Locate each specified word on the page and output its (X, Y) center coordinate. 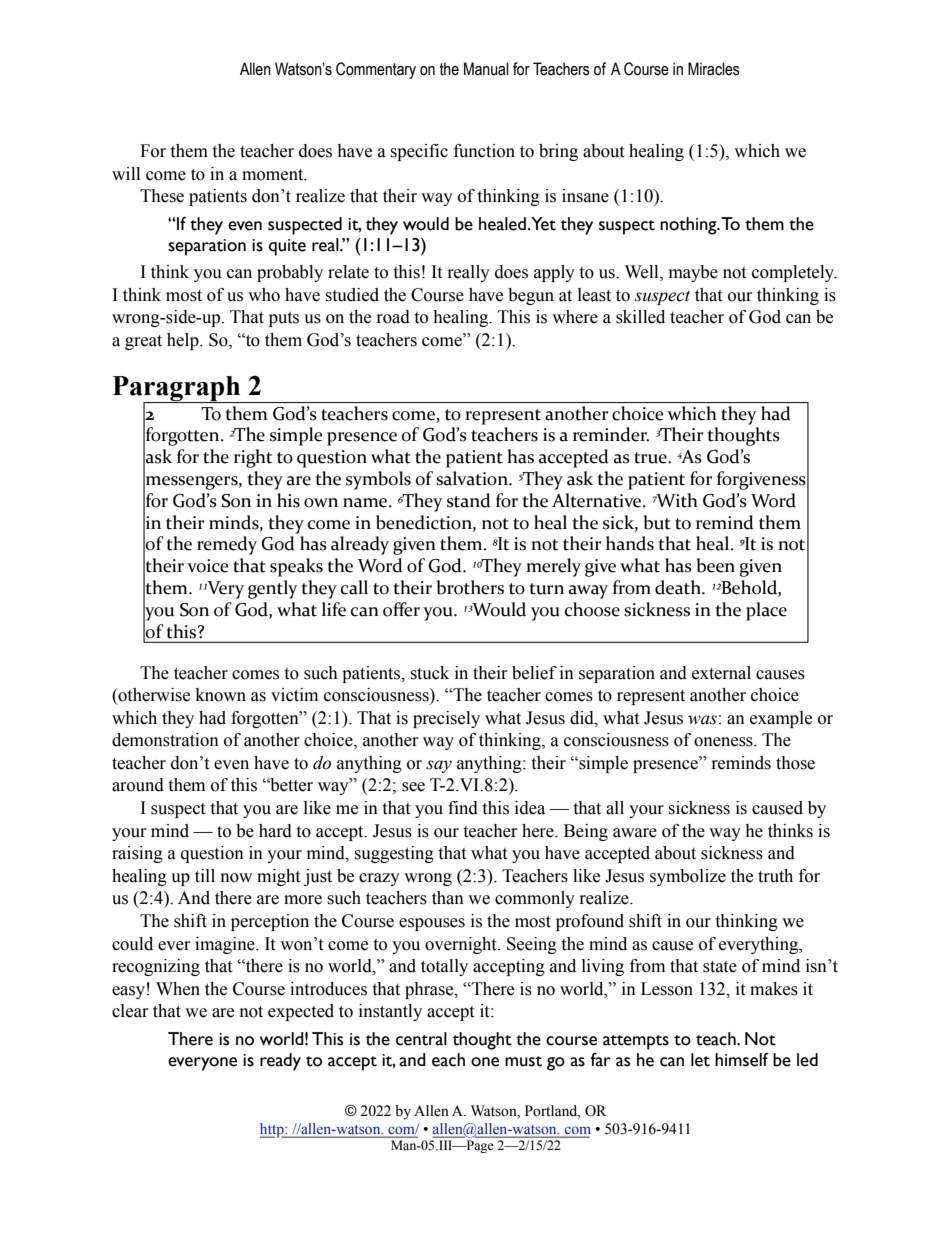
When (178, 989)
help (184, 341)
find (463, 808)
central (421, 1039)
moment (274, 175)
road (393, 317)
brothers (470, 587)
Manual (486, 69)
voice (208, 566)
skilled (640, 317)
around (138, 785)
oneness (724, 742)
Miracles (714, 69)
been (716, 565)
